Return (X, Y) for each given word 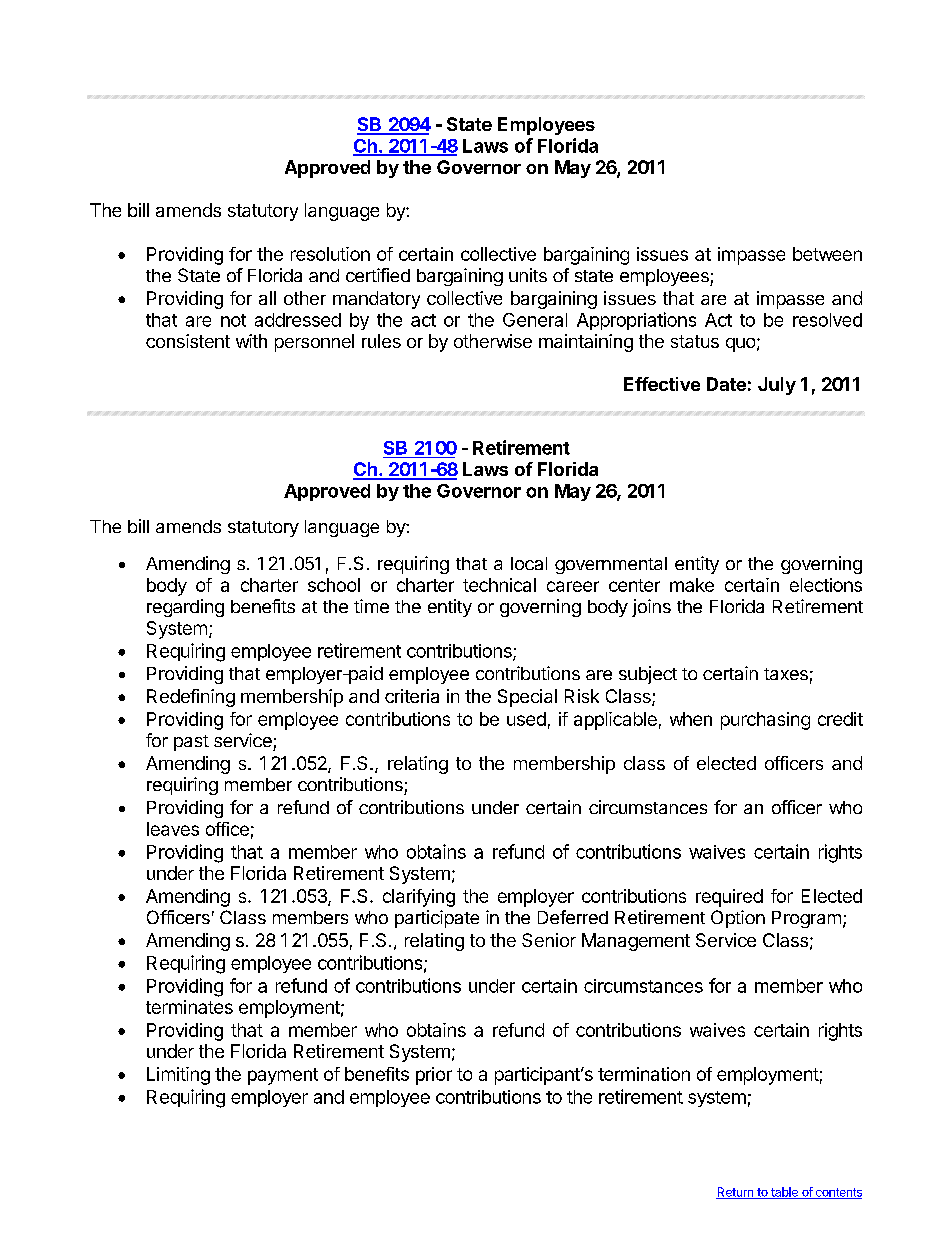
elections (826, 585)
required (729, 898)
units (528, 275)
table (784, 1193)
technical (499, 585)
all (267, 298)
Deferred (573, 917)
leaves (173, 829)
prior (434, 1076)
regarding (185, 608)
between (827, 254)
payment (283, 1076)
